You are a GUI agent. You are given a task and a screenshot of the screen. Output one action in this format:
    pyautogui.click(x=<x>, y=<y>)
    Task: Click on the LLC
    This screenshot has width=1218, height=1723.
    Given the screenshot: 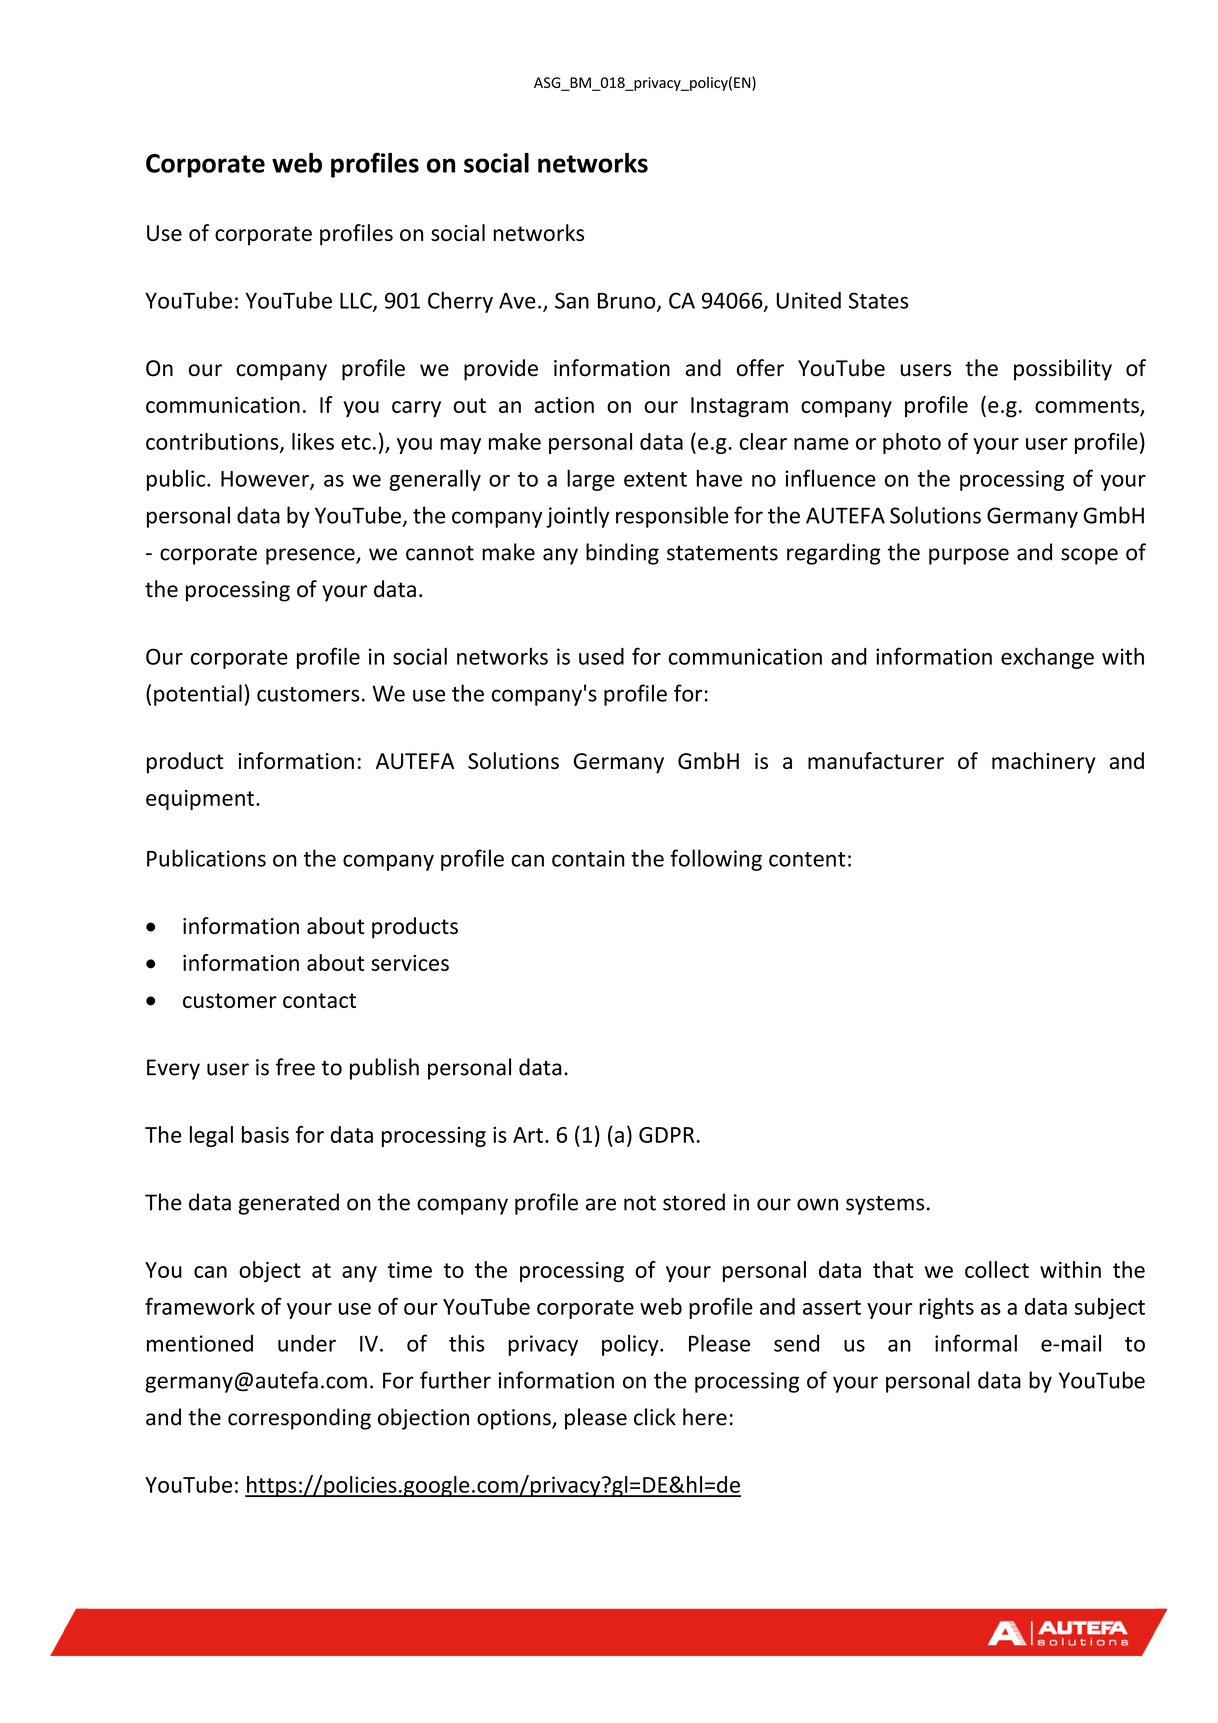 What is the action you would take?
    pyautogui.click(x=357, y=301)
